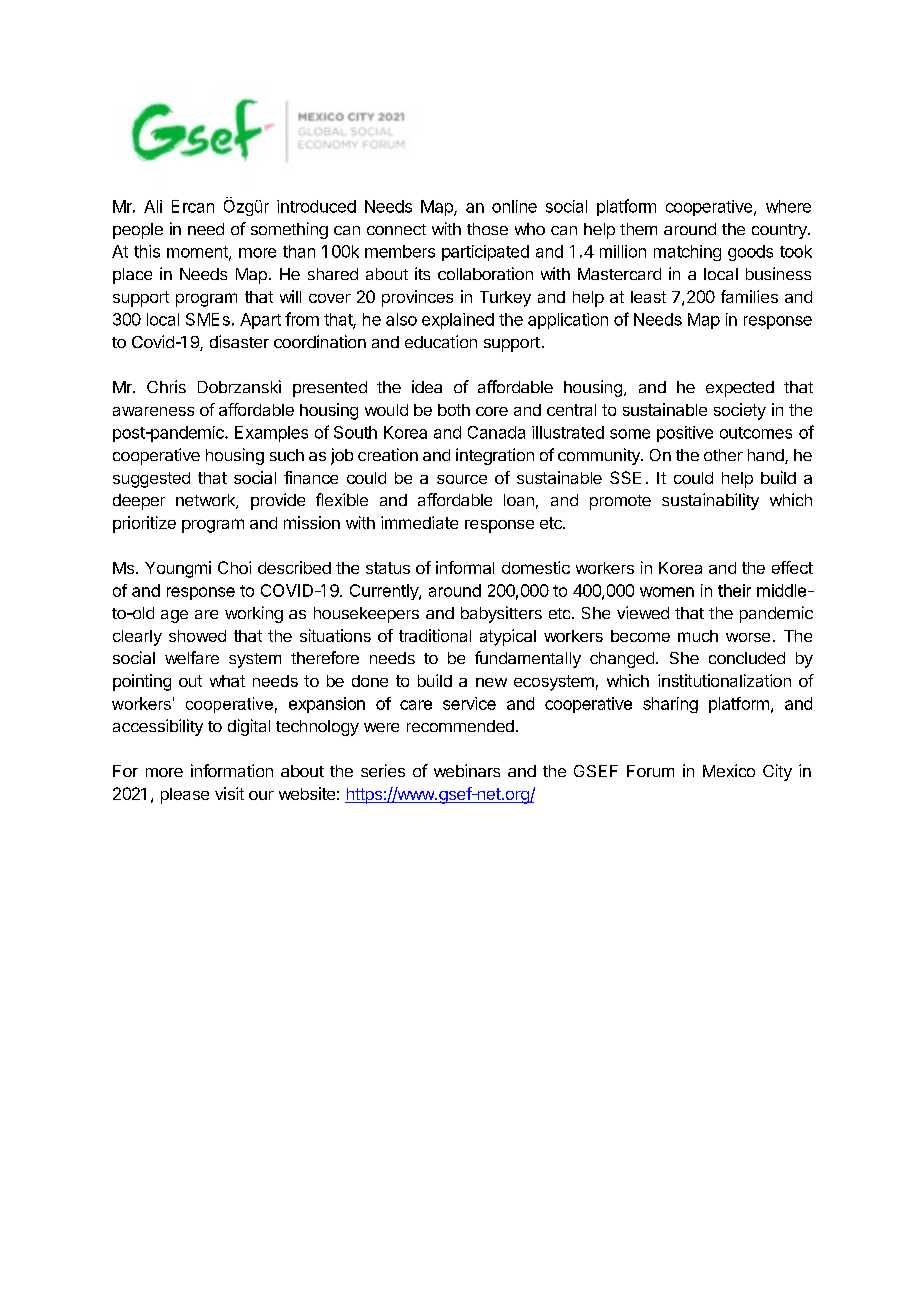 Image resolution: width=924 pixels, height=1307 pixels. Describe the element at coordinates (724, 680) in the screenshot. I see `institutionalization` at that location.
